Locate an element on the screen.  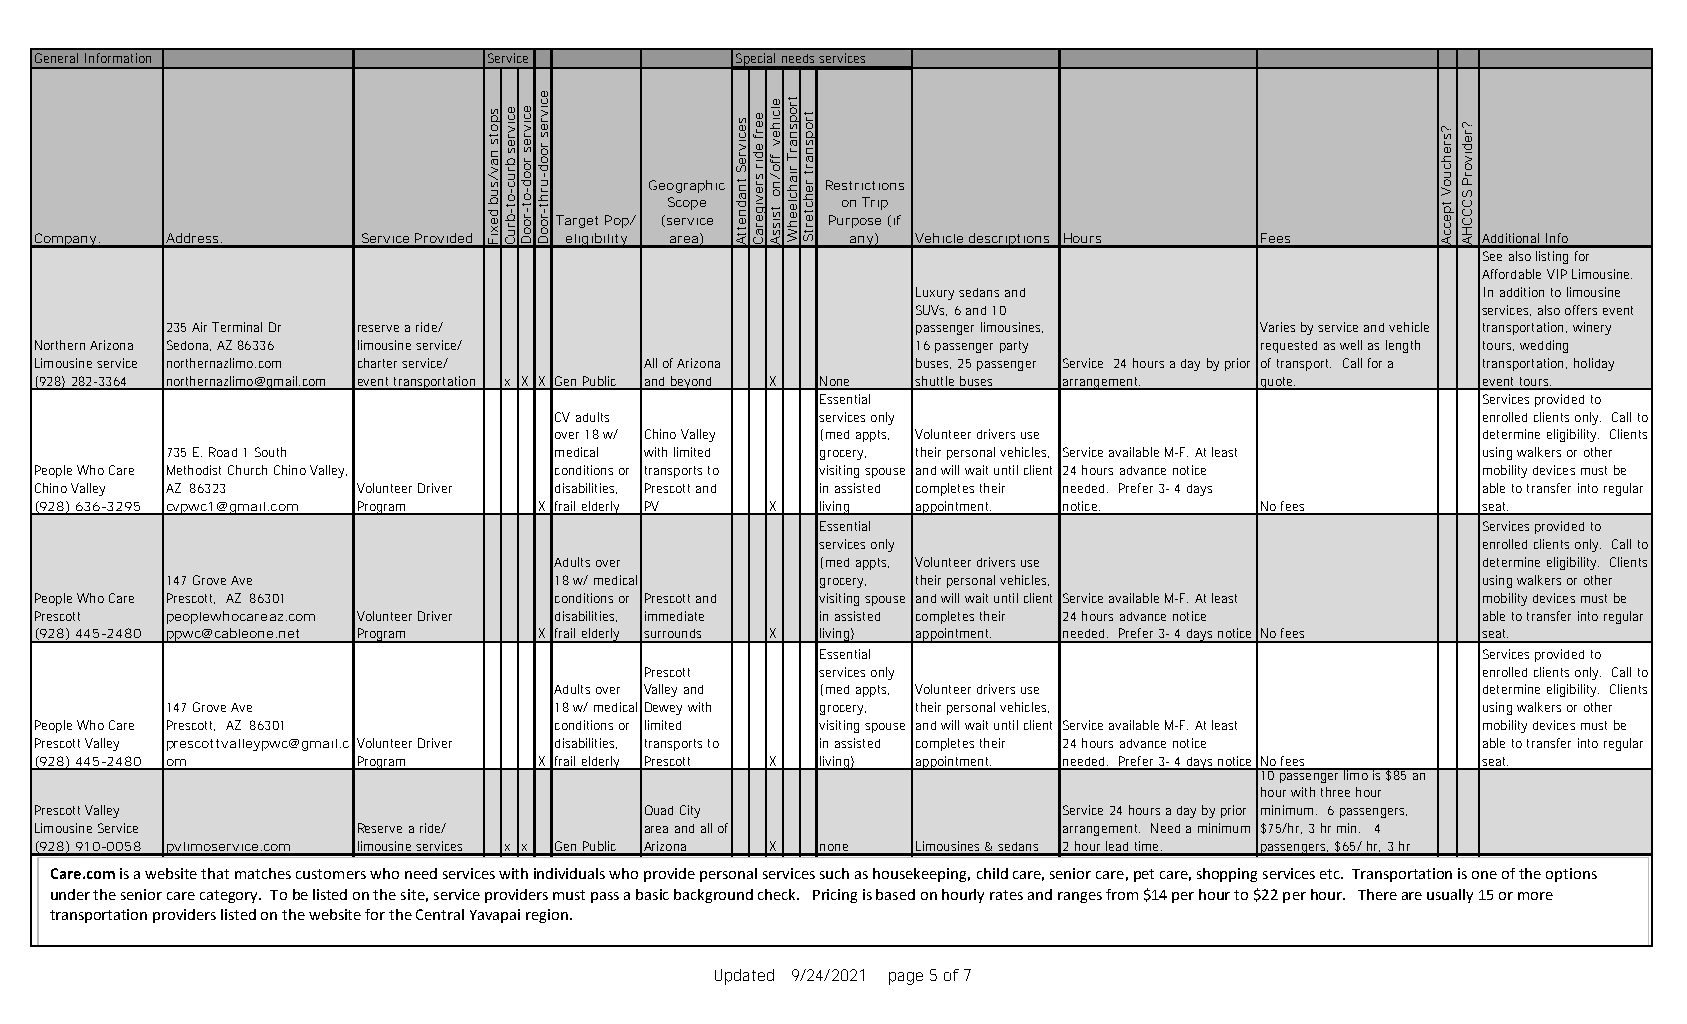
immediate is located at coordinates (674, 616).
